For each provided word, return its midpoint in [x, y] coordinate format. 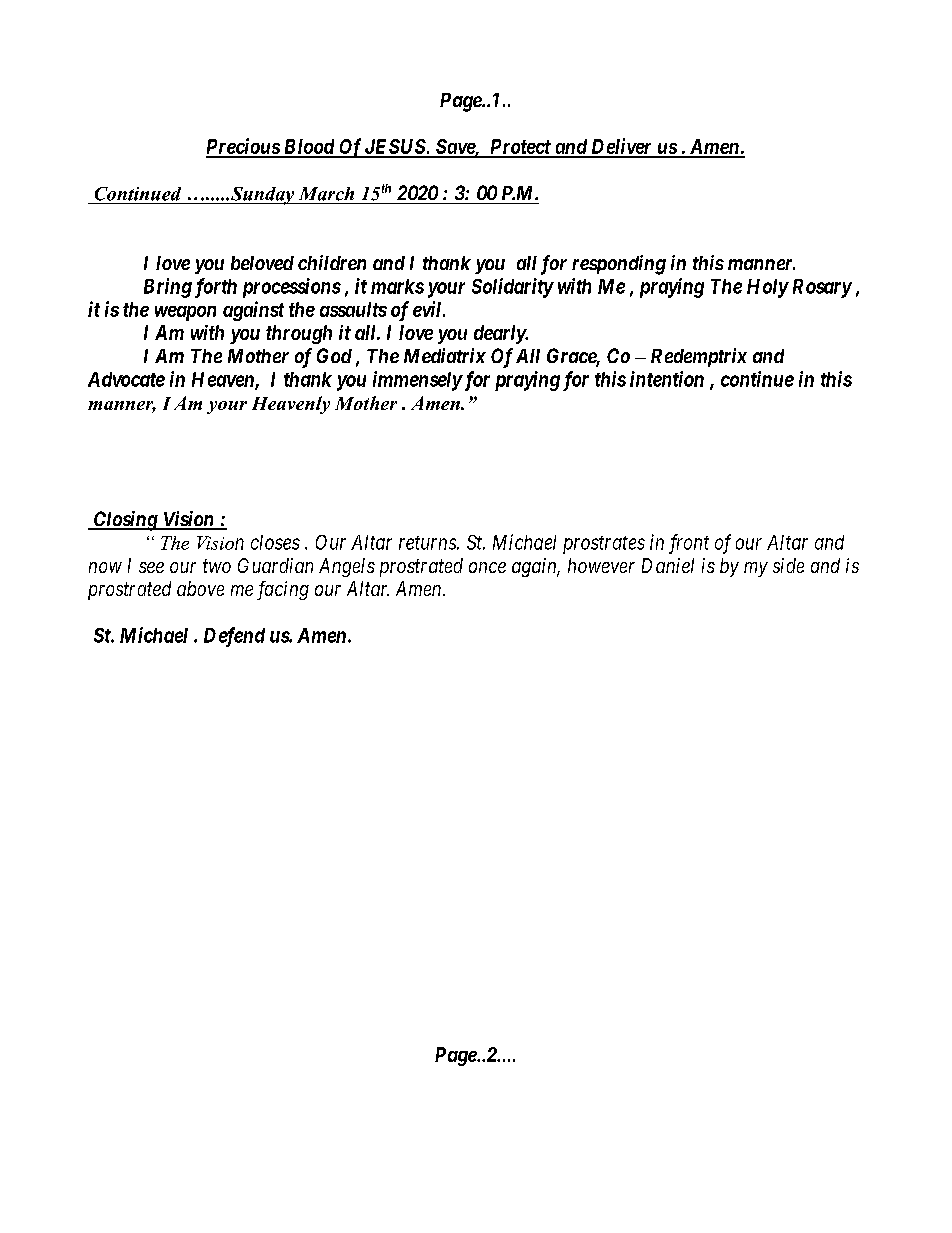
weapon [185, 313]
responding [619, 265]
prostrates [604, 545]
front [689, 544]
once [487, 567]
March [326, 194]
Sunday [262, 196]
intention [667, 379]
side [788, 565]
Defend [234, 637]
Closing [125, 521]
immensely [417, 381]
